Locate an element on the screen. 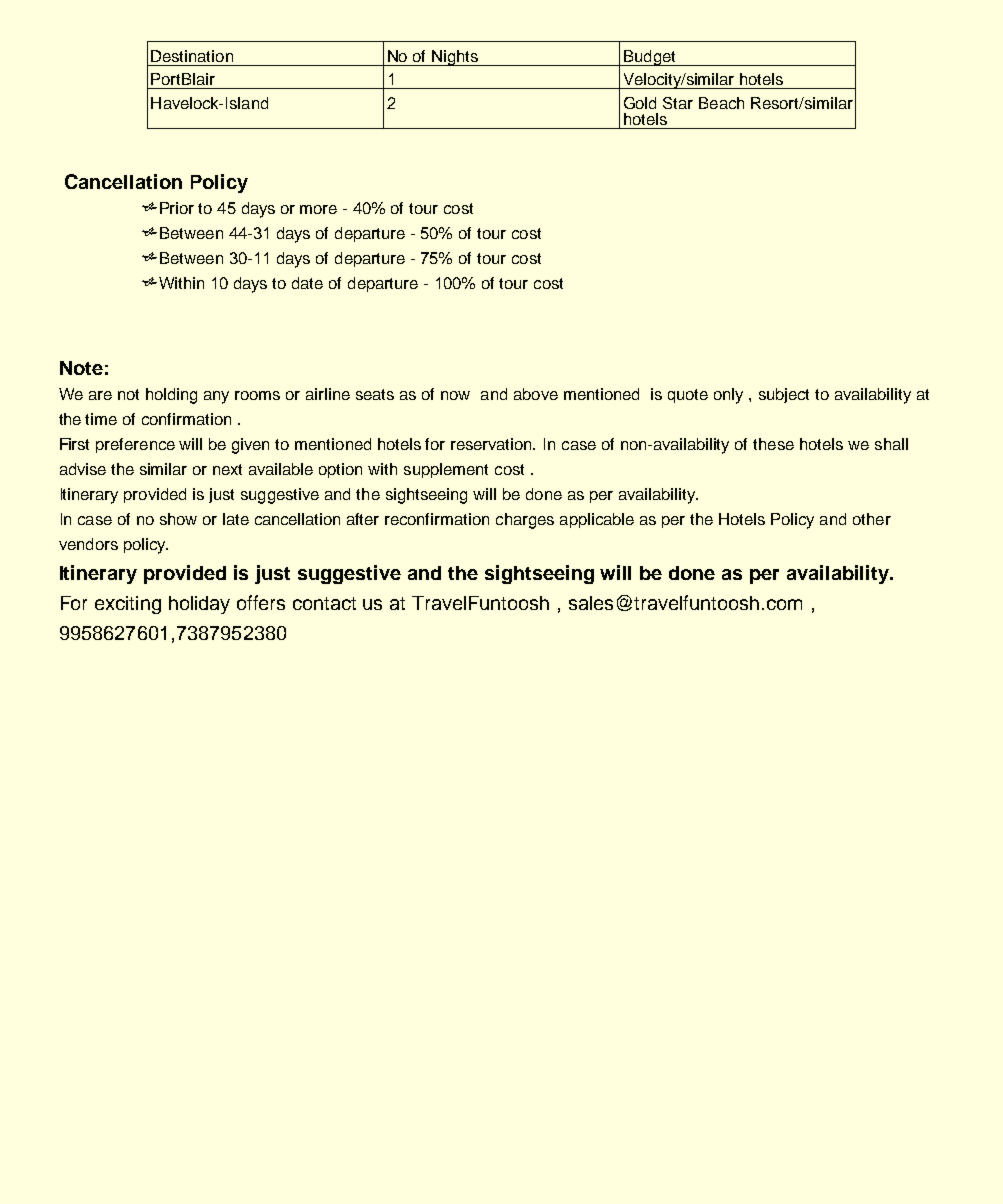 The height and width of the screenshot is (1204, 1003). other is located at coordinates (872, 519).
